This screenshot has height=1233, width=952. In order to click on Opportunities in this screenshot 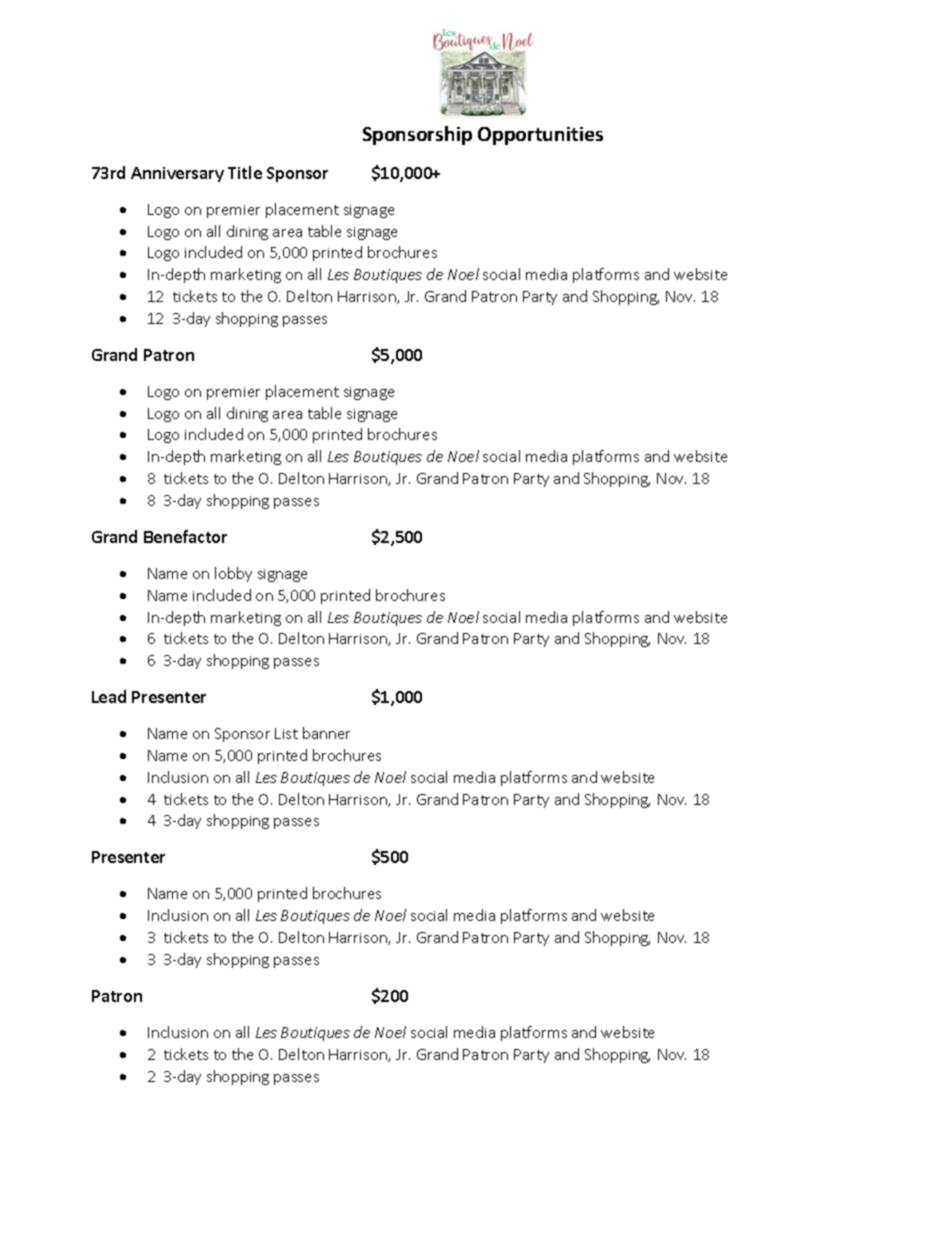, I will do `click(540, 136)`.
